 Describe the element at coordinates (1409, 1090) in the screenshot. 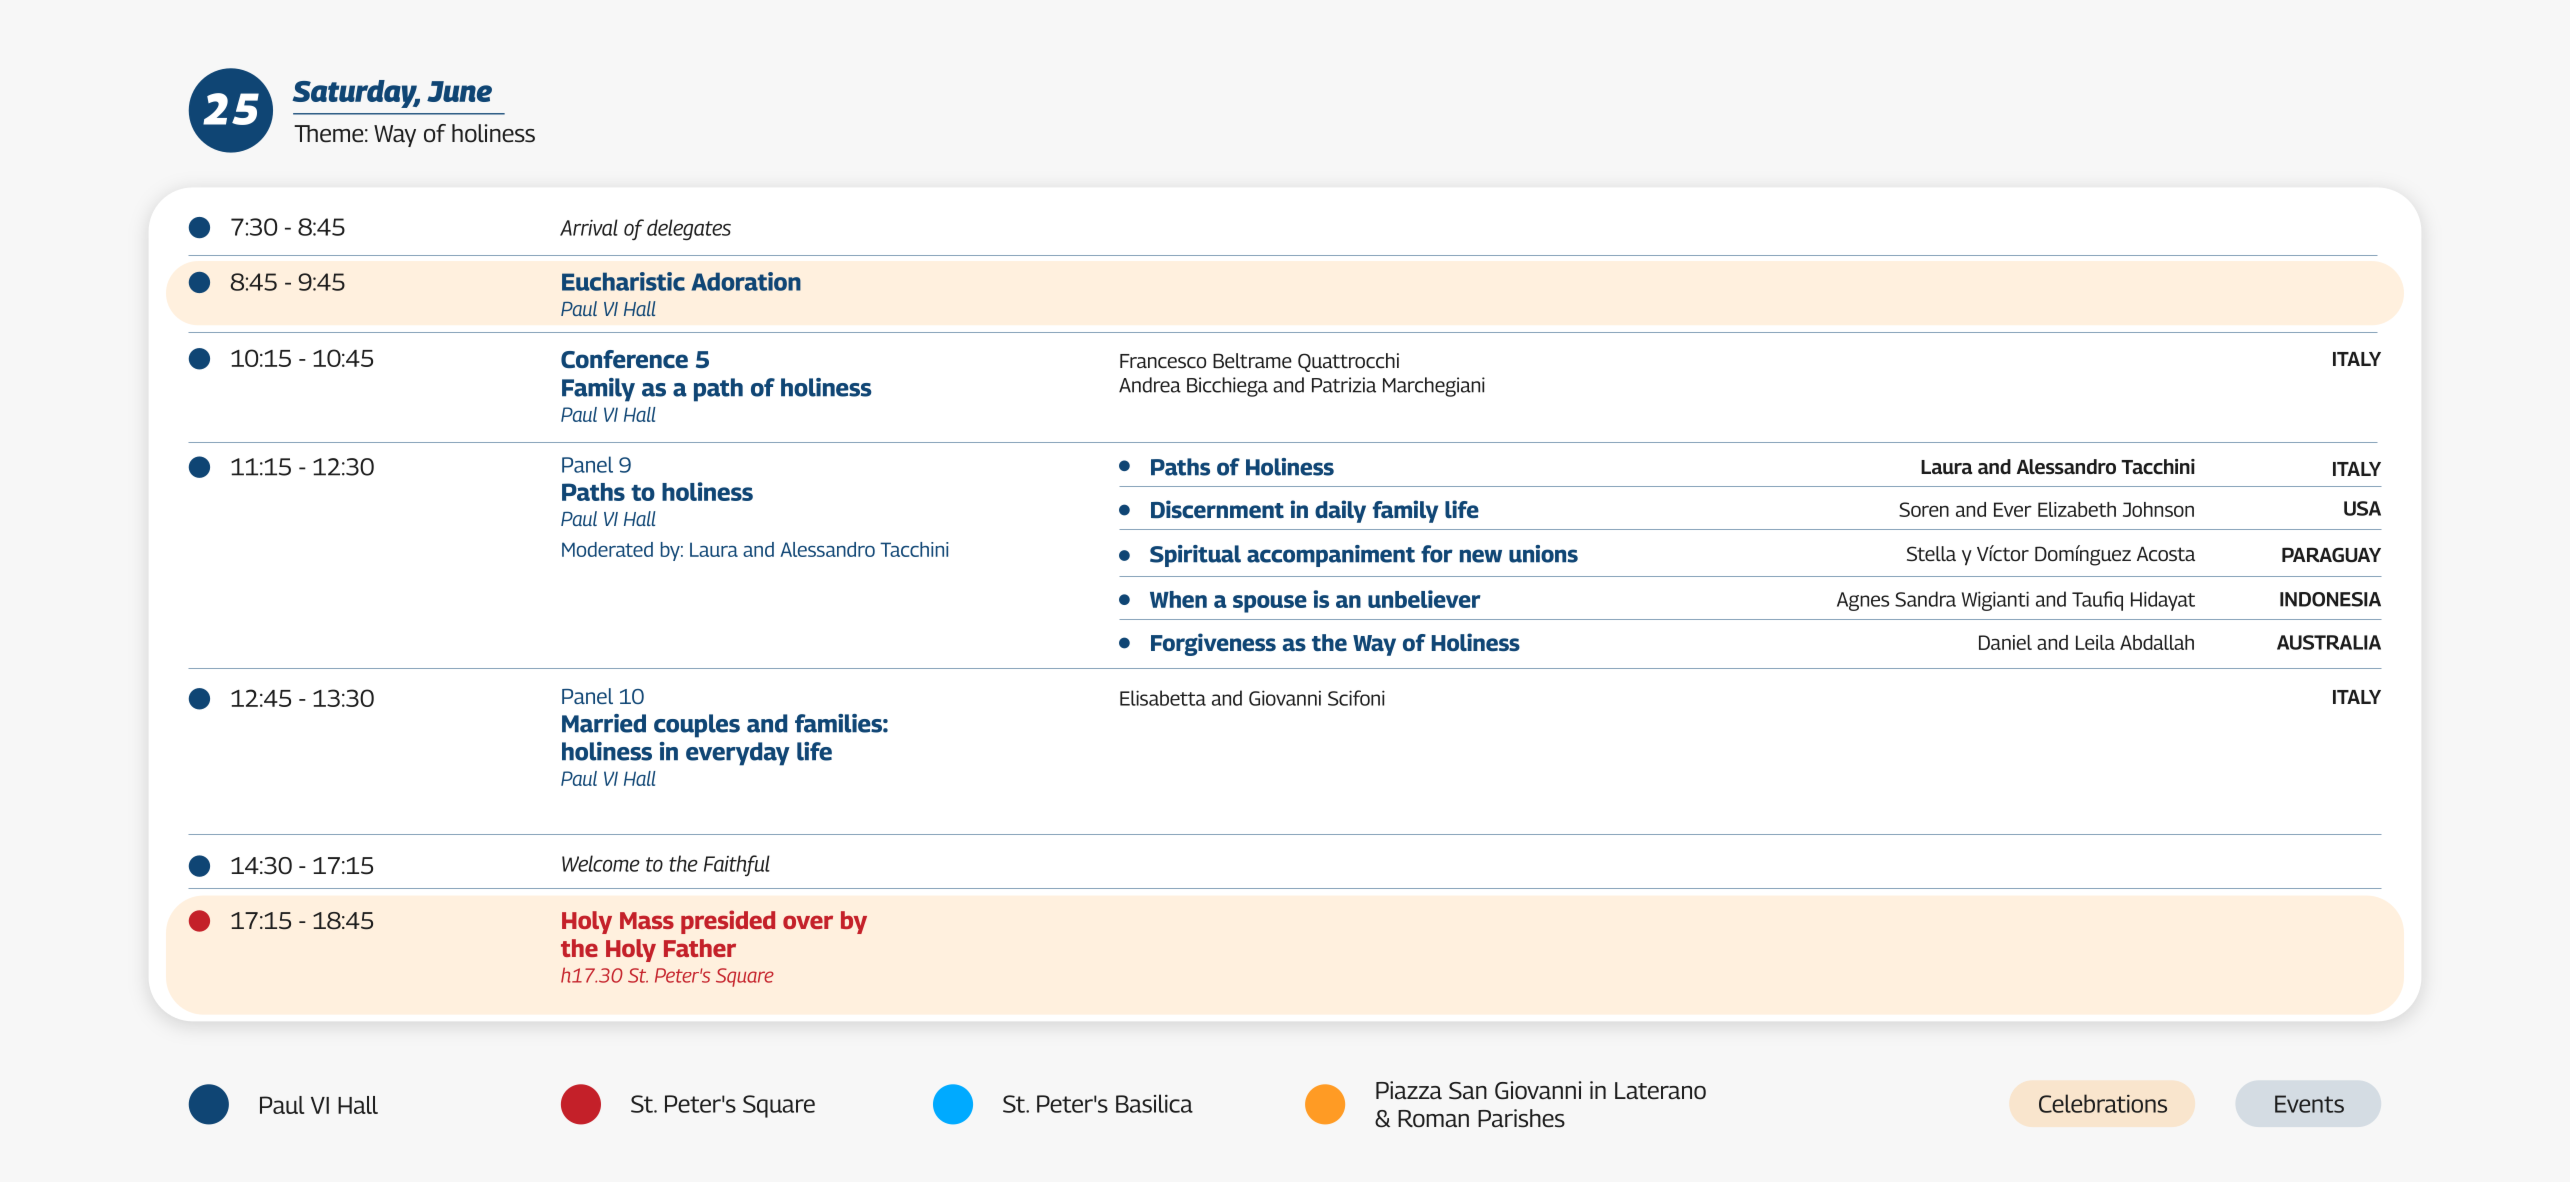

I see `Piazza` at that location.
